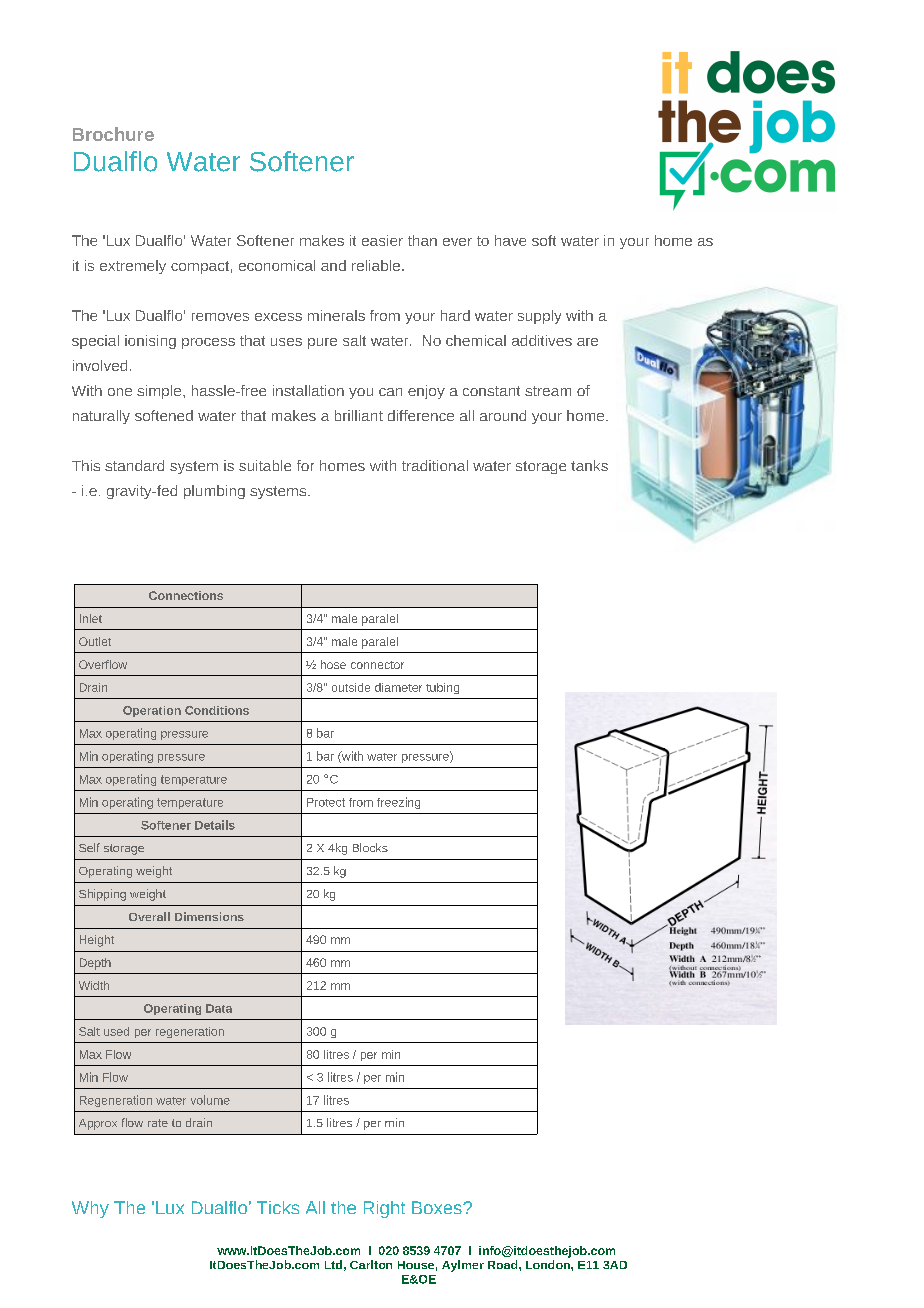 This screenshot has width=924, height=1308. What do you see at coordinates (371, 1264) in the screenshot?
I see `Carlton` at bounding box center [371, 1264].
